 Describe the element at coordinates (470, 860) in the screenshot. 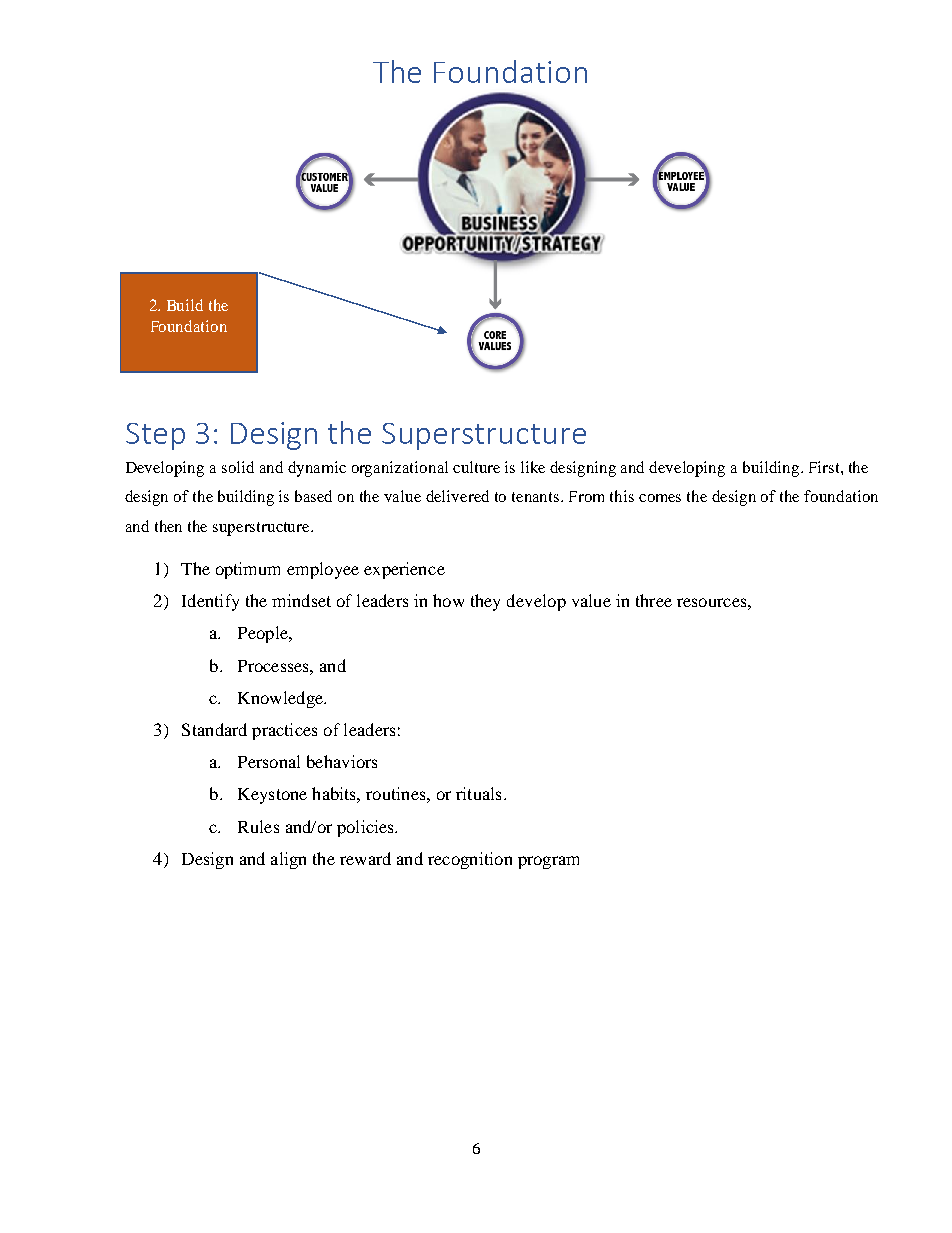

I see `recognition` at that location.
